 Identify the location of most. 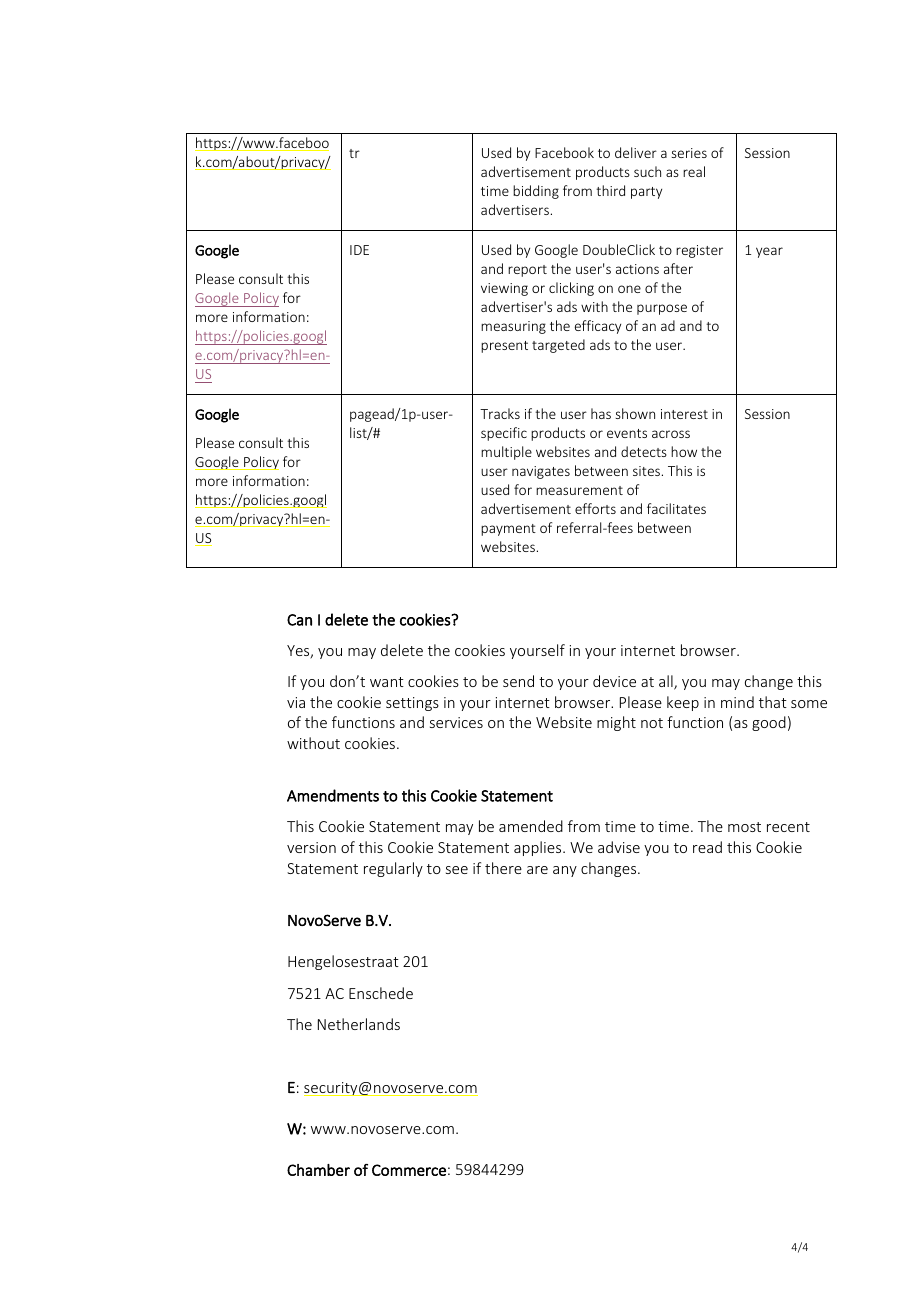
(744, 827).
